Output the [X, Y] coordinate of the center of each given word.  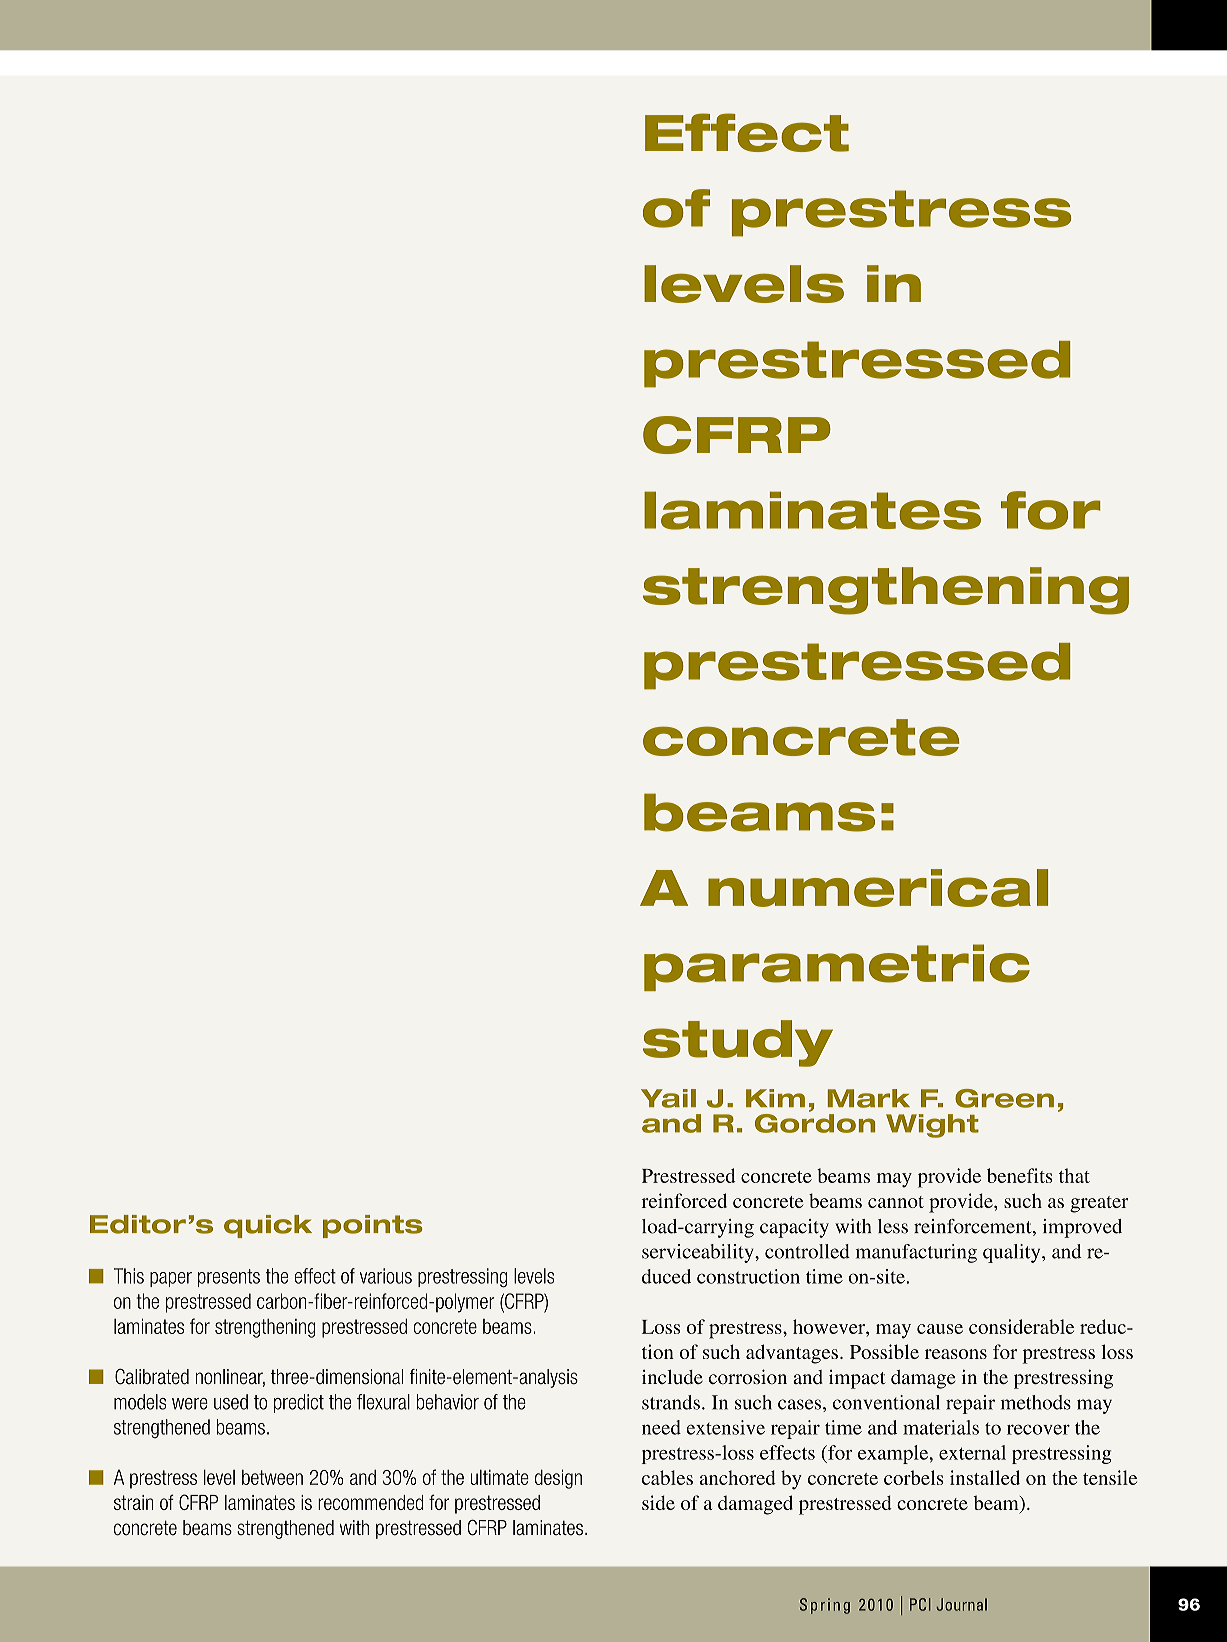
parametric [837, 967]
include [672, 1377]
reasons [956, 1354]
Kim [775, 1098]
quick [268, 1226]
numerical [878, 888]
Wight [932, 1126]
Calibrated [152, 1377]
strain [134, 1502]
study [738, 1043]
